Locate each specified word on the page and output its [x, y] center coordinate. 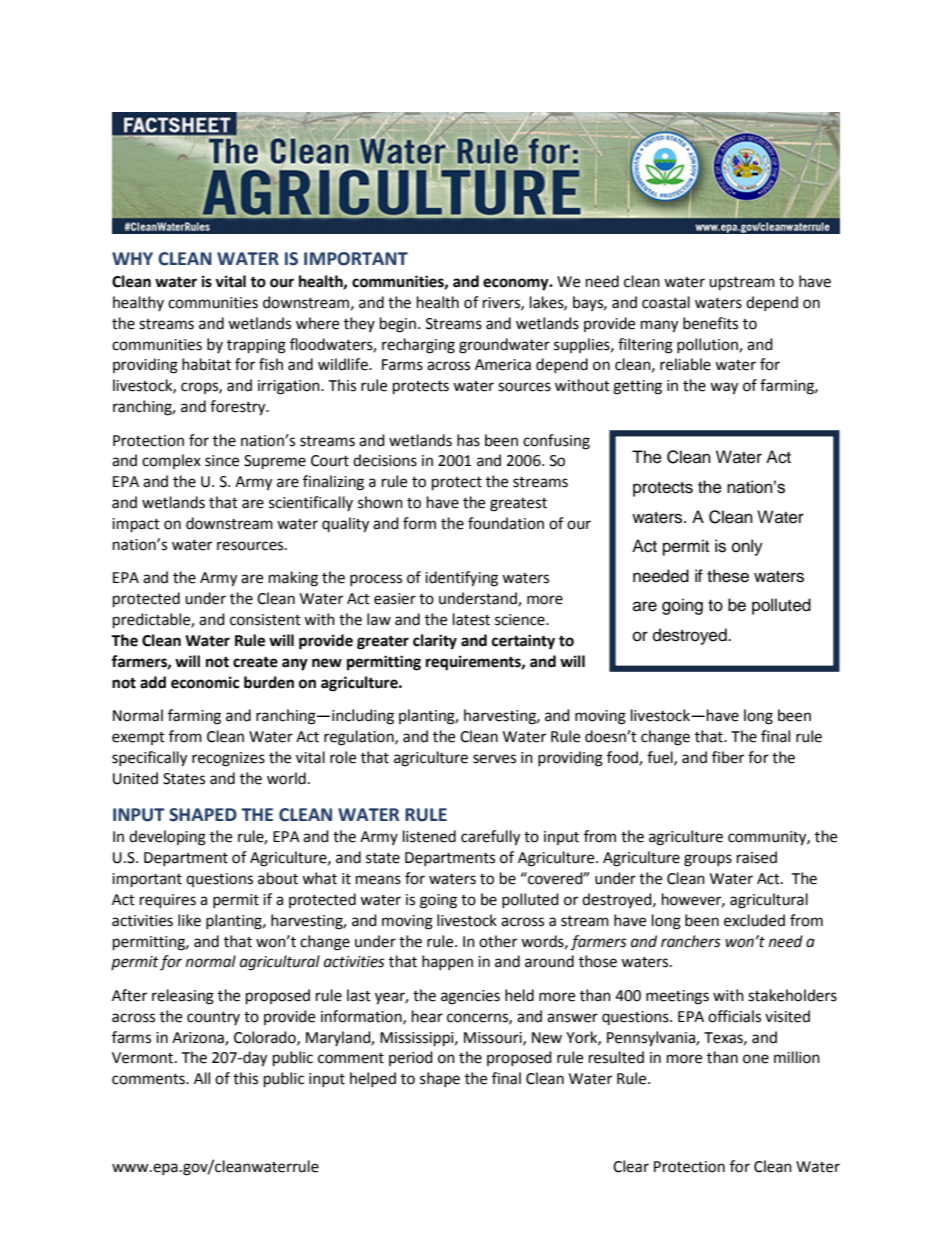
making [293, 579]
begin [398, 325]
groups [708, 860]
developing [167, 838]
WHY [132, 258]
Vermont [144, 1058]
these [728, 576]
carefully [490, 838]
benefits [710, 323]
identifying [461, 579]
